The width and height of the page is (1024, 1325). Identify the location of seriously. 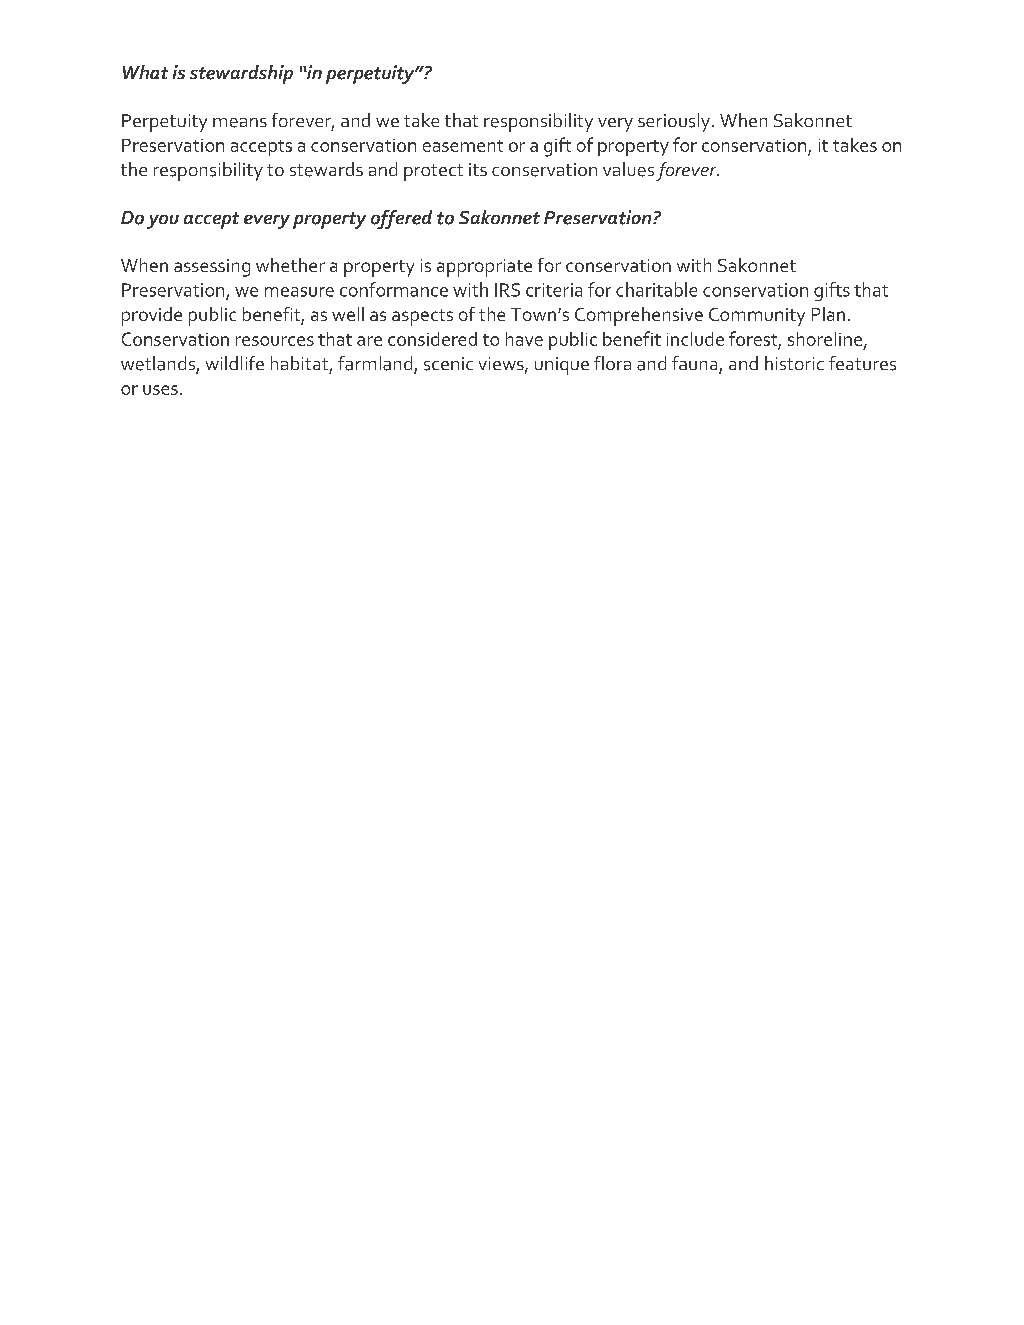
(675, 122).
